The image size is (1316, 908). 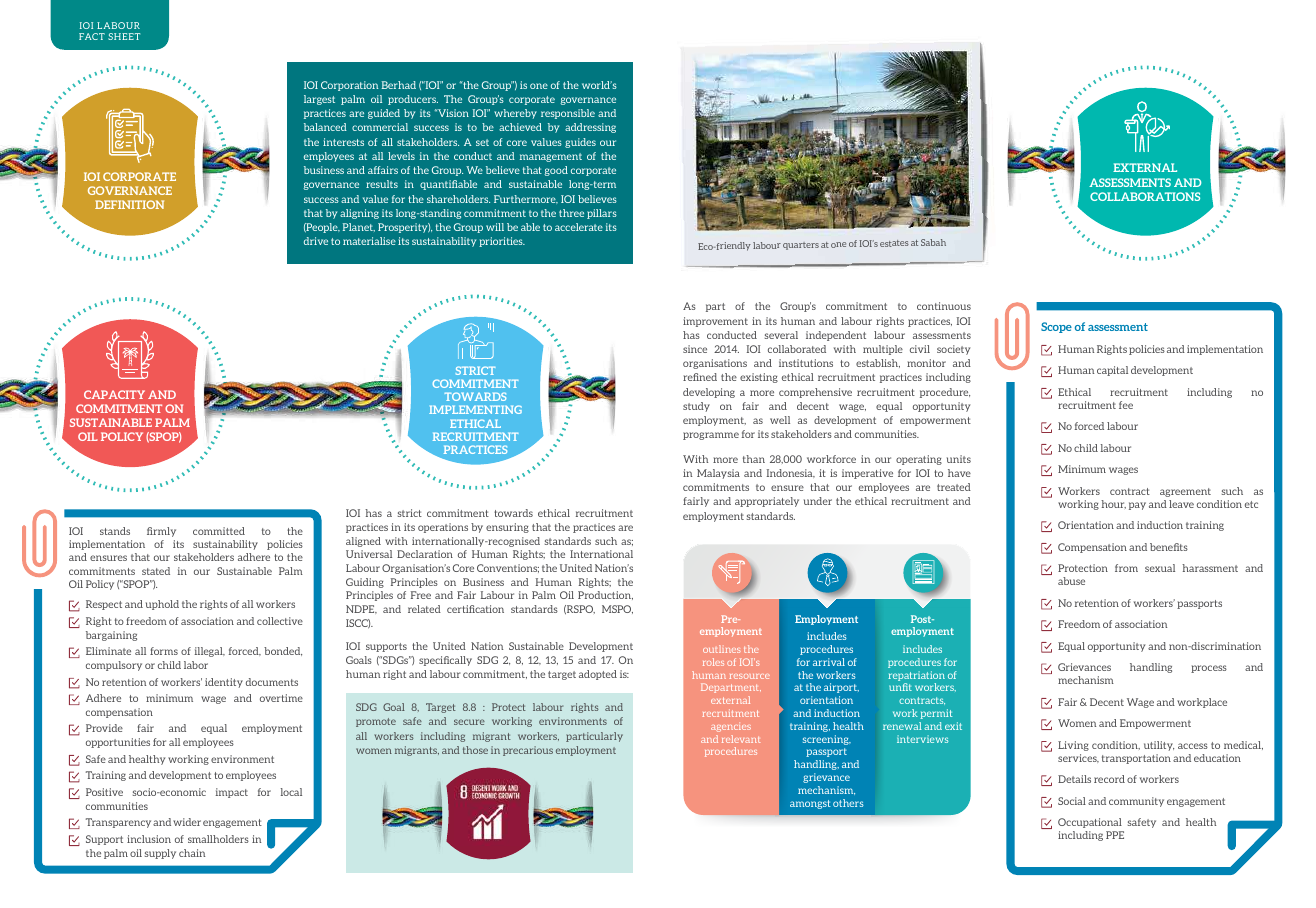 What do you see at coordinates (568, 114) in the screenshot?
I see `responsible` at bounding box center [568, 114].
